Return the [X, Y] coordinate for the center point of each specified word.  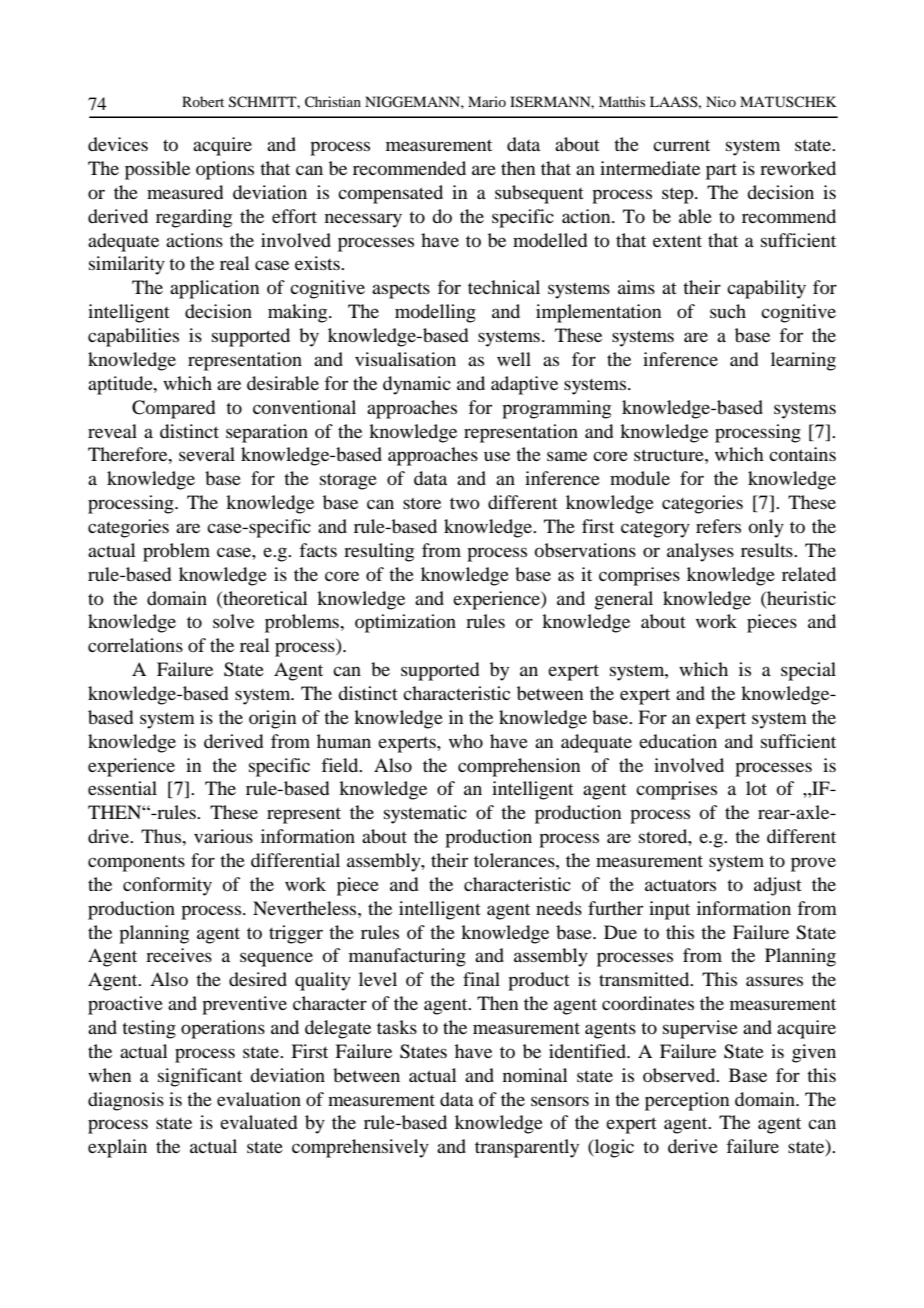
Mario [487, 101]
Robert [203, 101]
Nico [721, 101]
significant [200, 1077]
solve [233, 621]
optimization [405, 623]
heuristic [800, 598]
